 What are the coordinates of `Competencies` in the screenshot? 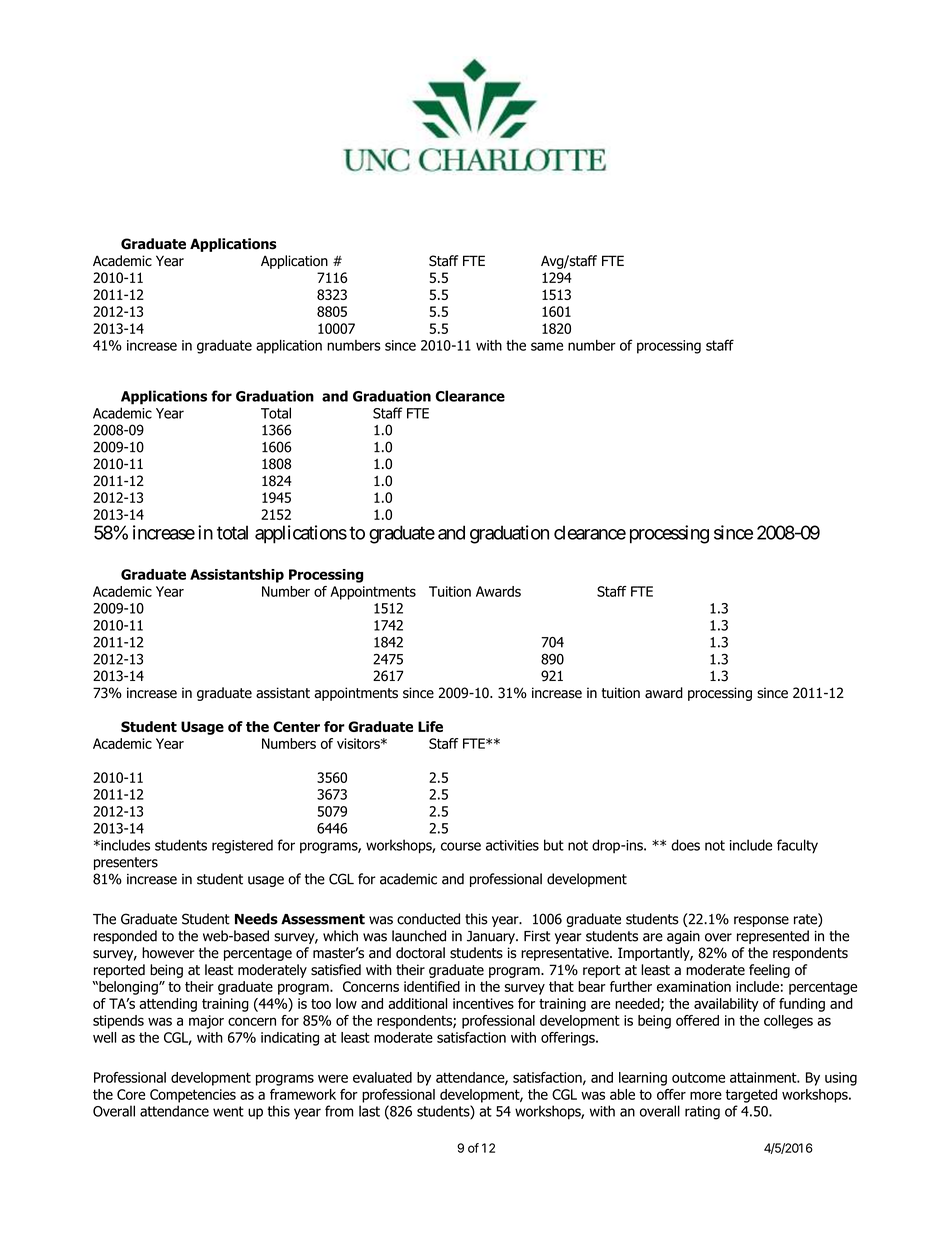 It's located at (193, 1096).
